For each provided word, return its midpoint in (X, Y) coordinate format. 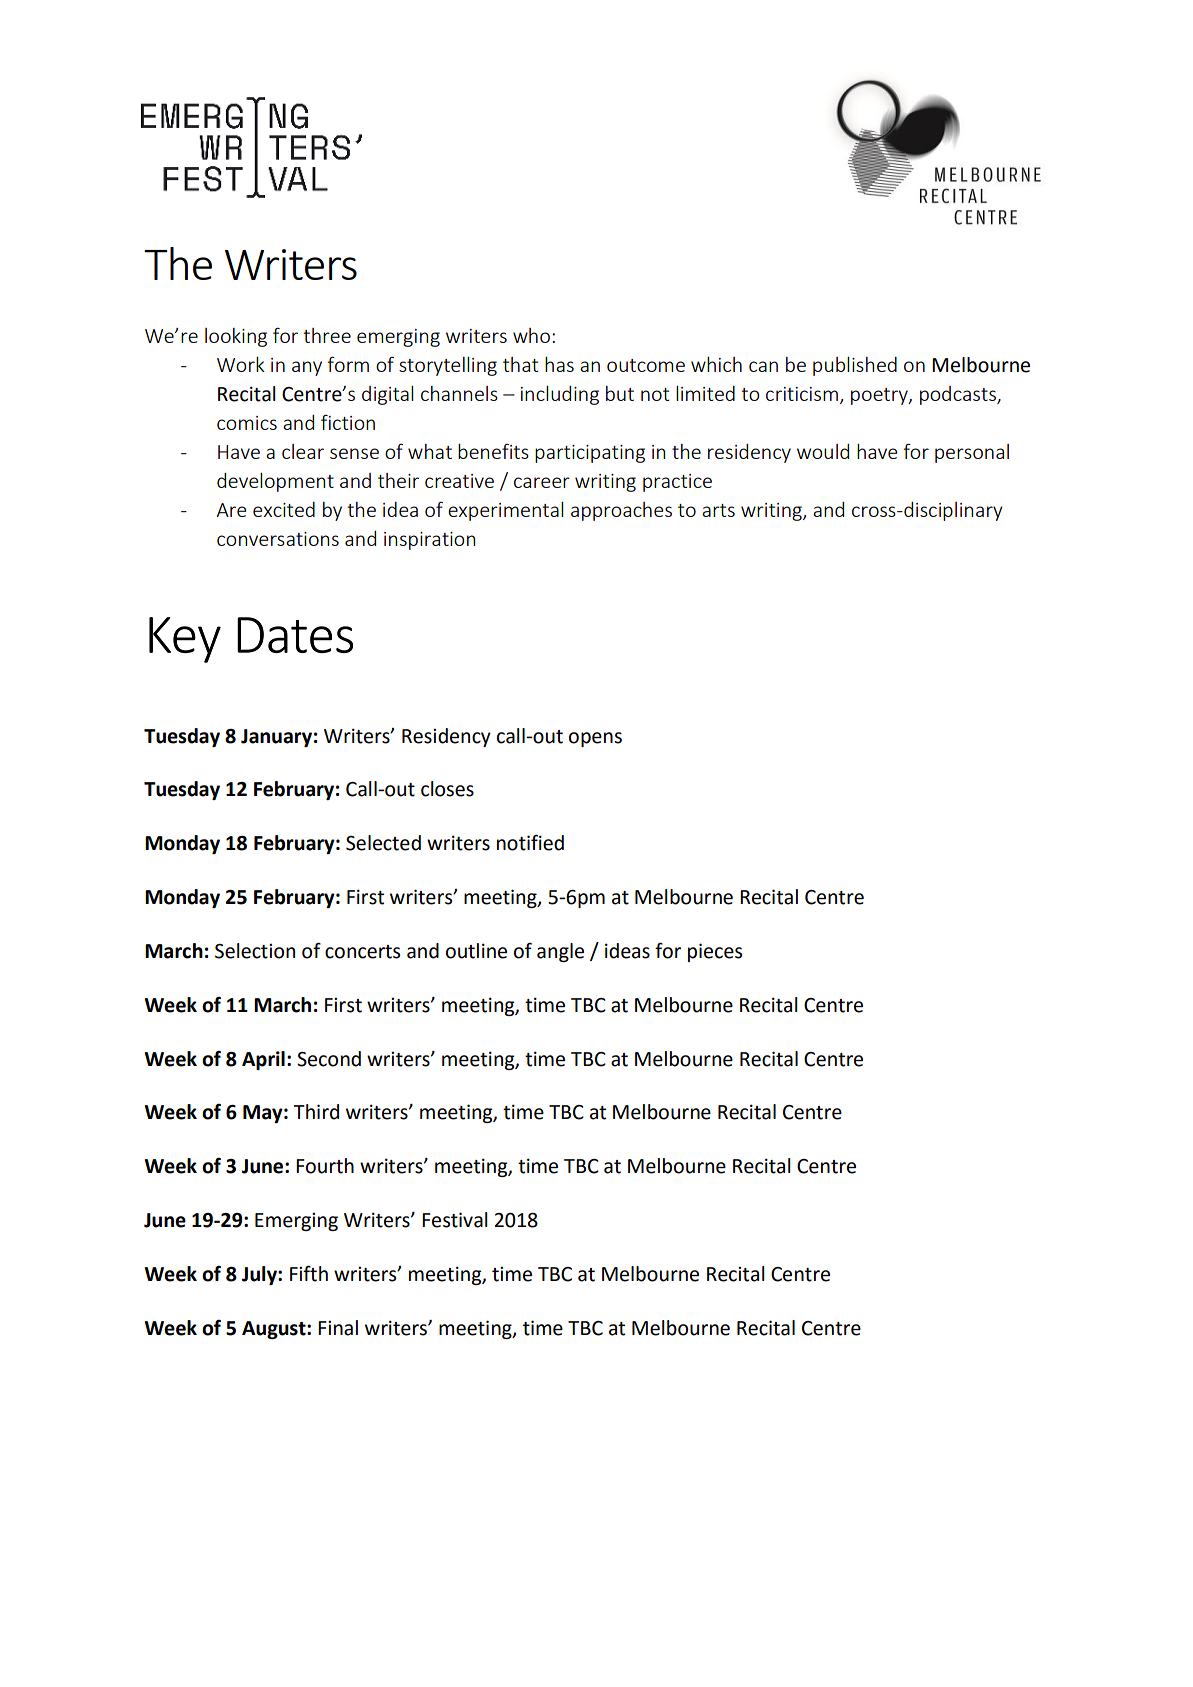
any (307, 368)
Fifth (309, 1273)
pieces (715, 952)
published (855, 366)
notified (530, 843)
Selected (383, 843)
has (559, 364)
